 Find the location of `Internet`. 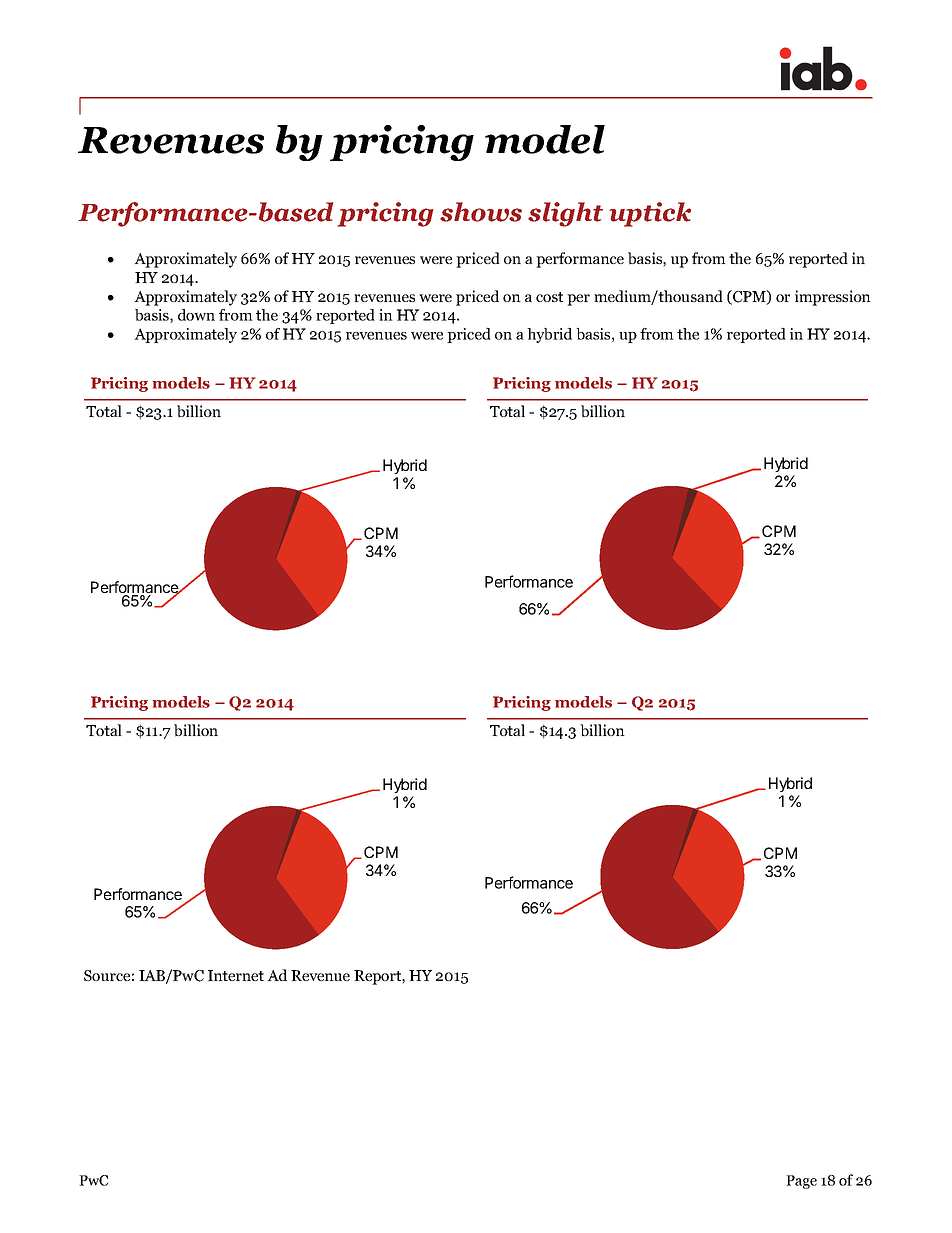

Internet is located at coordinates (236, 975).
